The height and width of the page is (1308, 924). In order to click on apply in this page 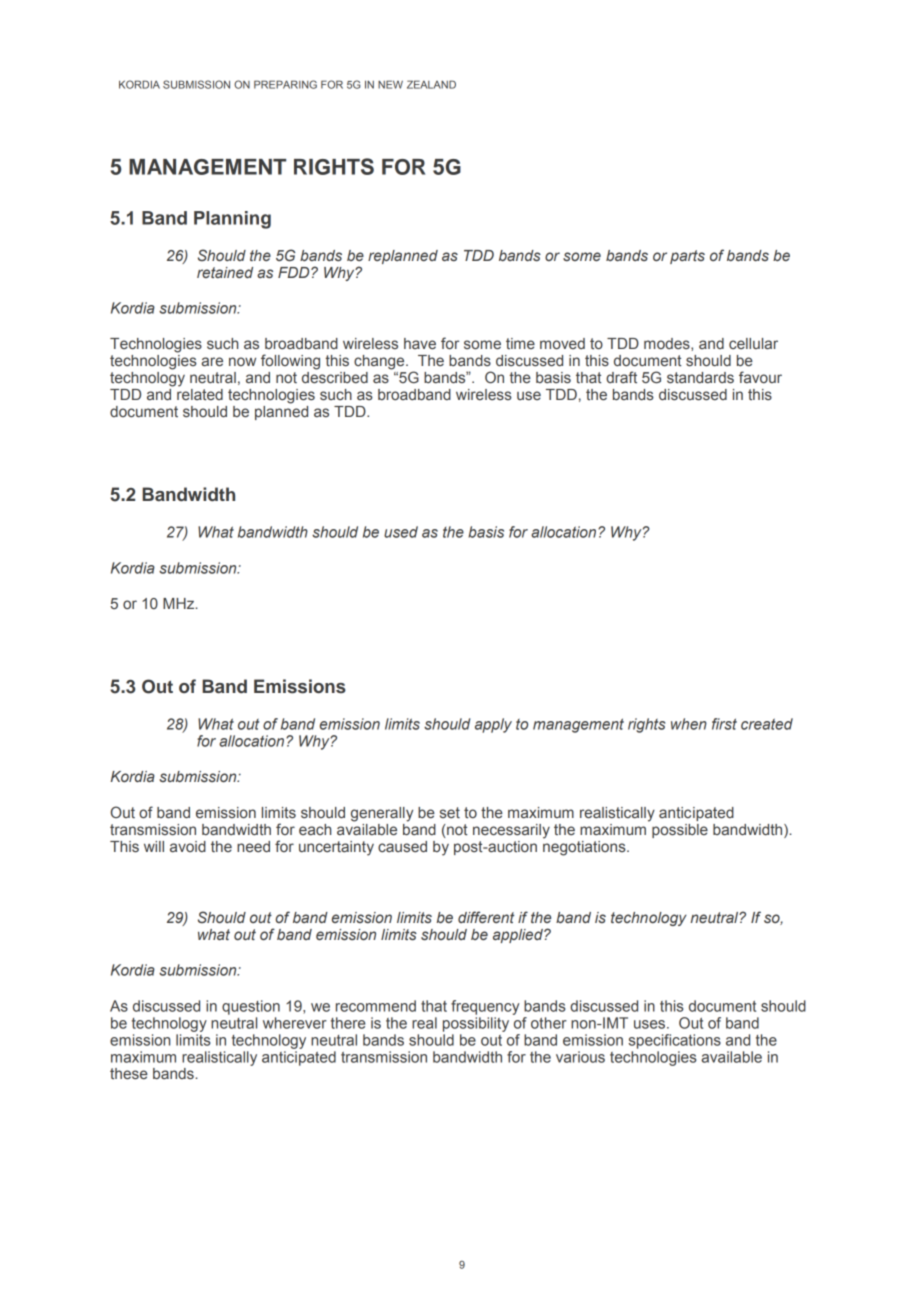, I will do `click(493, 725)`.
